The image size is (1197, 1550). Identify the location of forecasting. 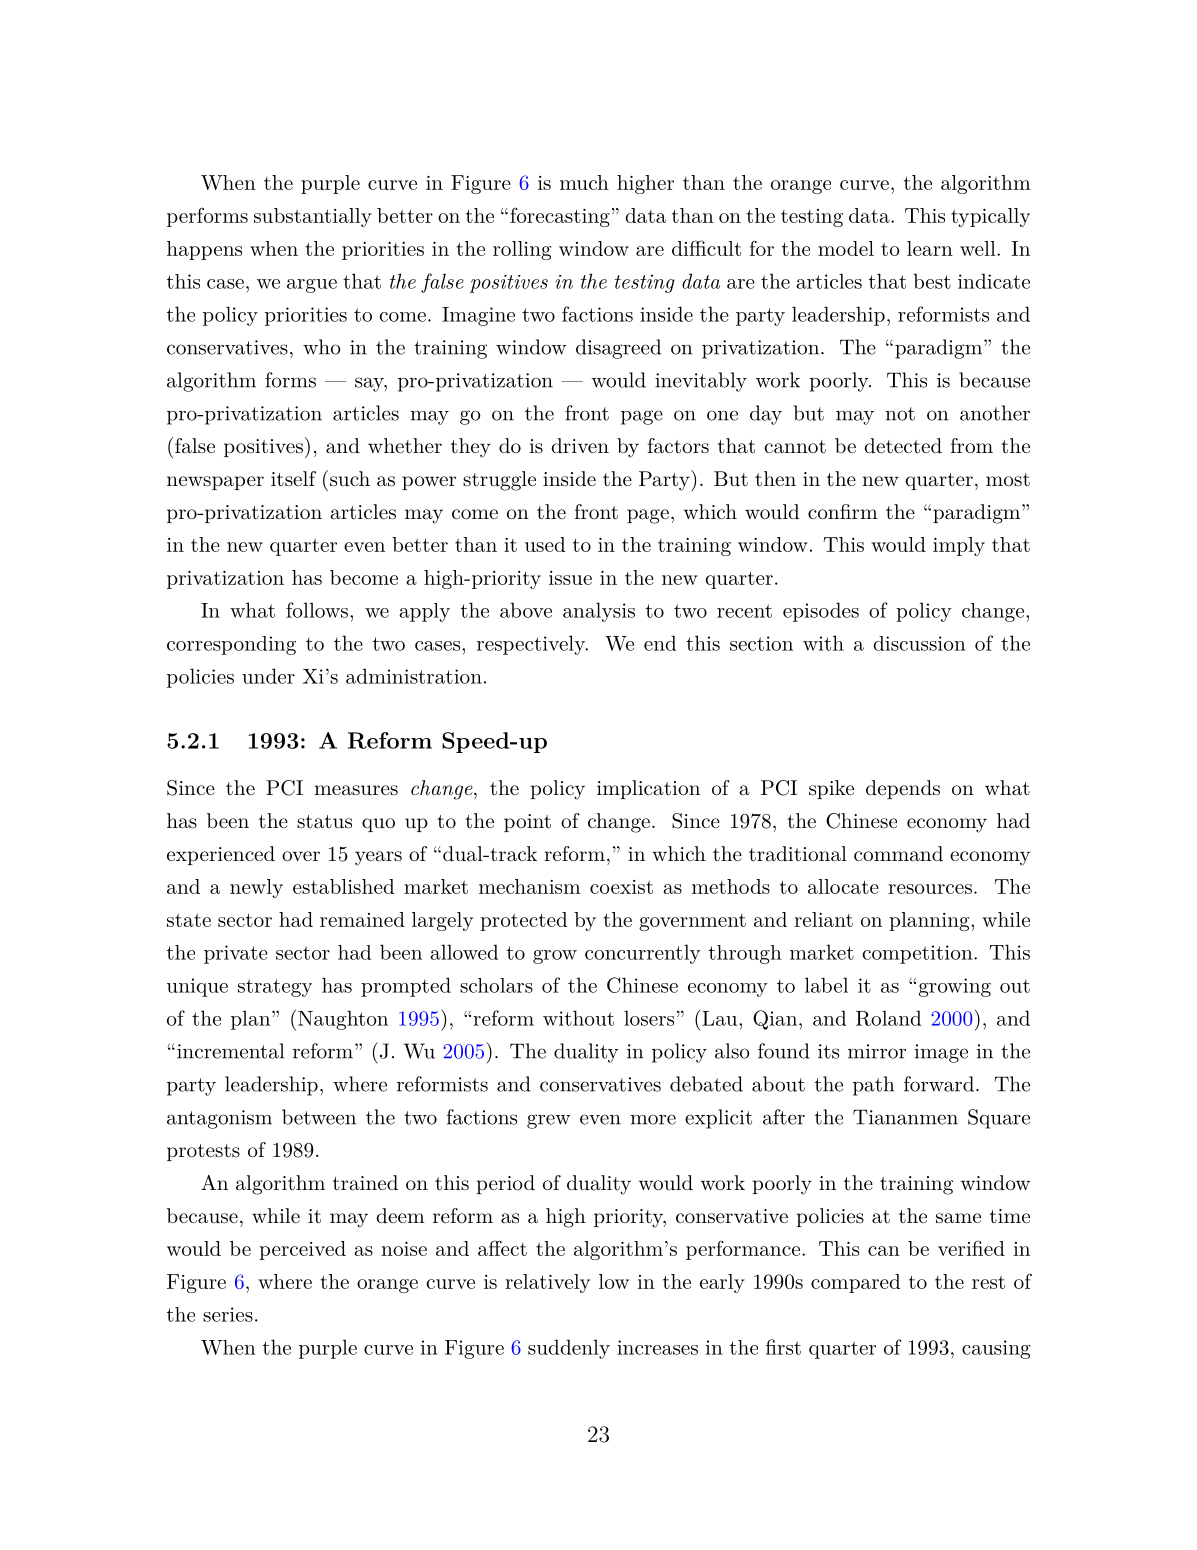
(560, 217).
